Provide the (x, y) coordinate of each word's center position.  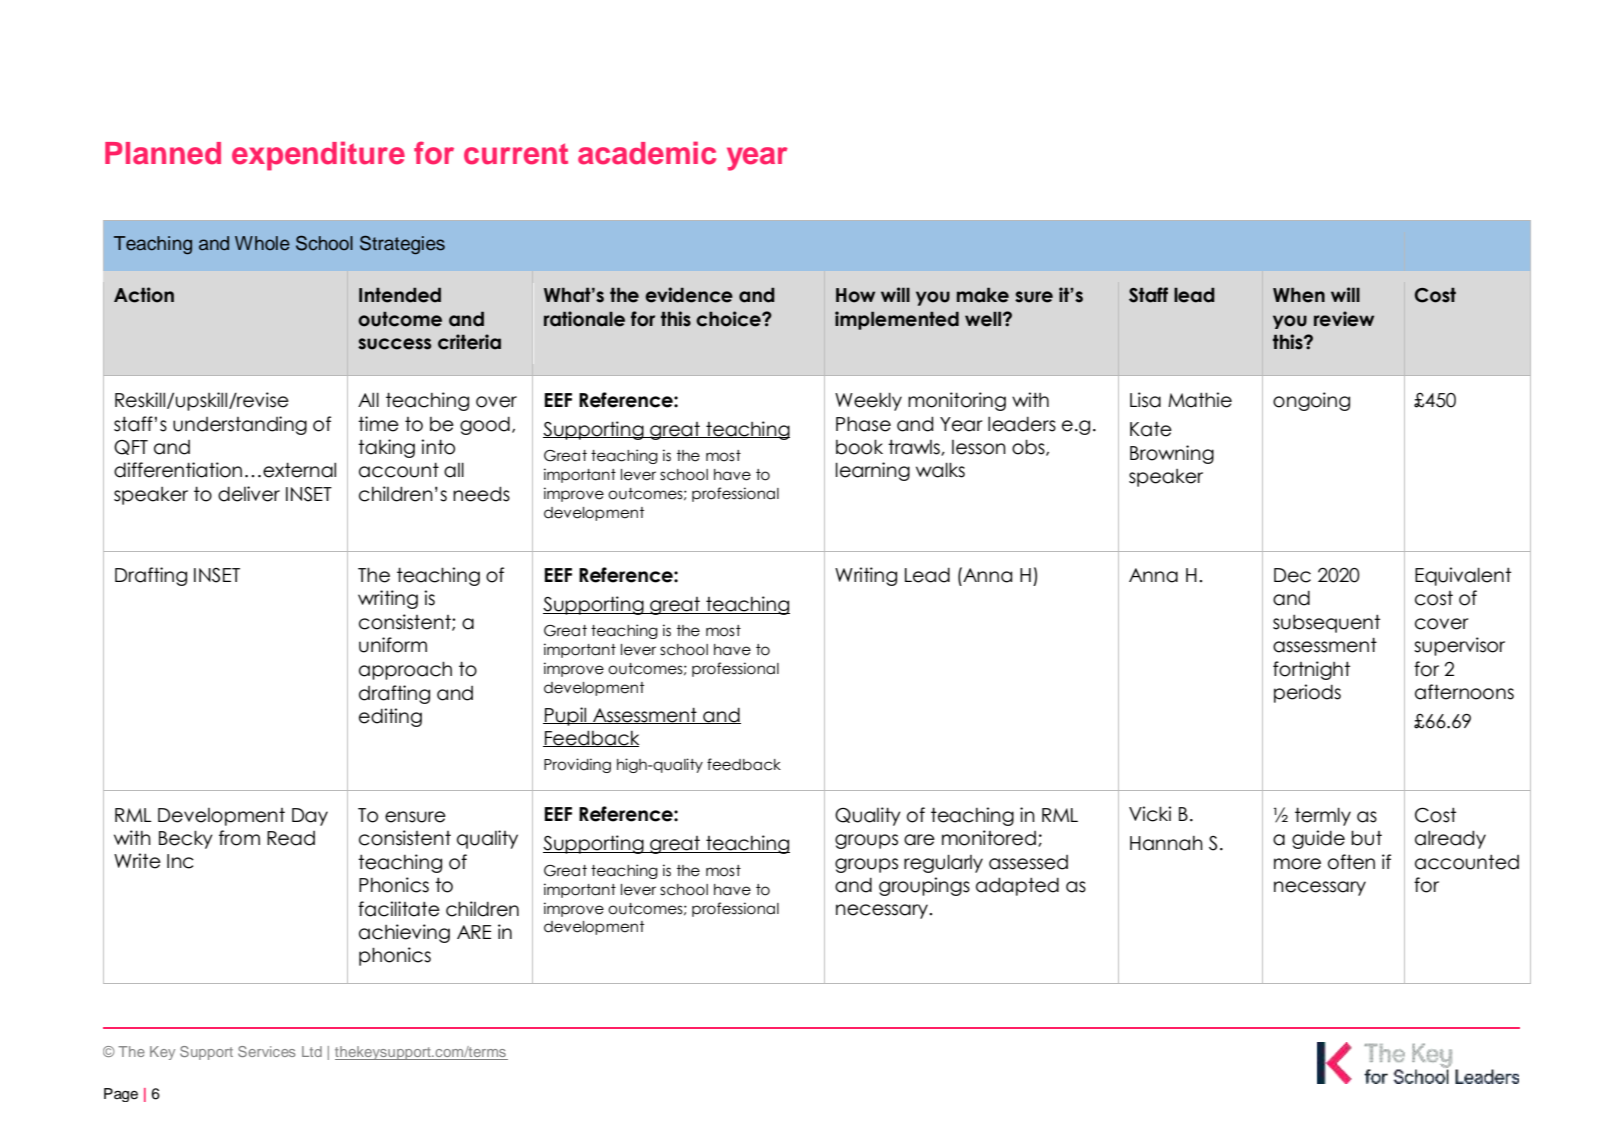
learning (873, 471)
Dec (1292, 575)
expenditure (318, 156)
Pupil (565, 716)
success (394, 344)
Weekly (868, 401)
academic (647, 153)
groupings (924, 886)
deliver (249, 494)
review (1344, 319)
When (1299, 295)
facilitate (399, 909)
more (1297, 864)
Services (267, 1051)
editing (390, 717)
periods (1307, 693)
